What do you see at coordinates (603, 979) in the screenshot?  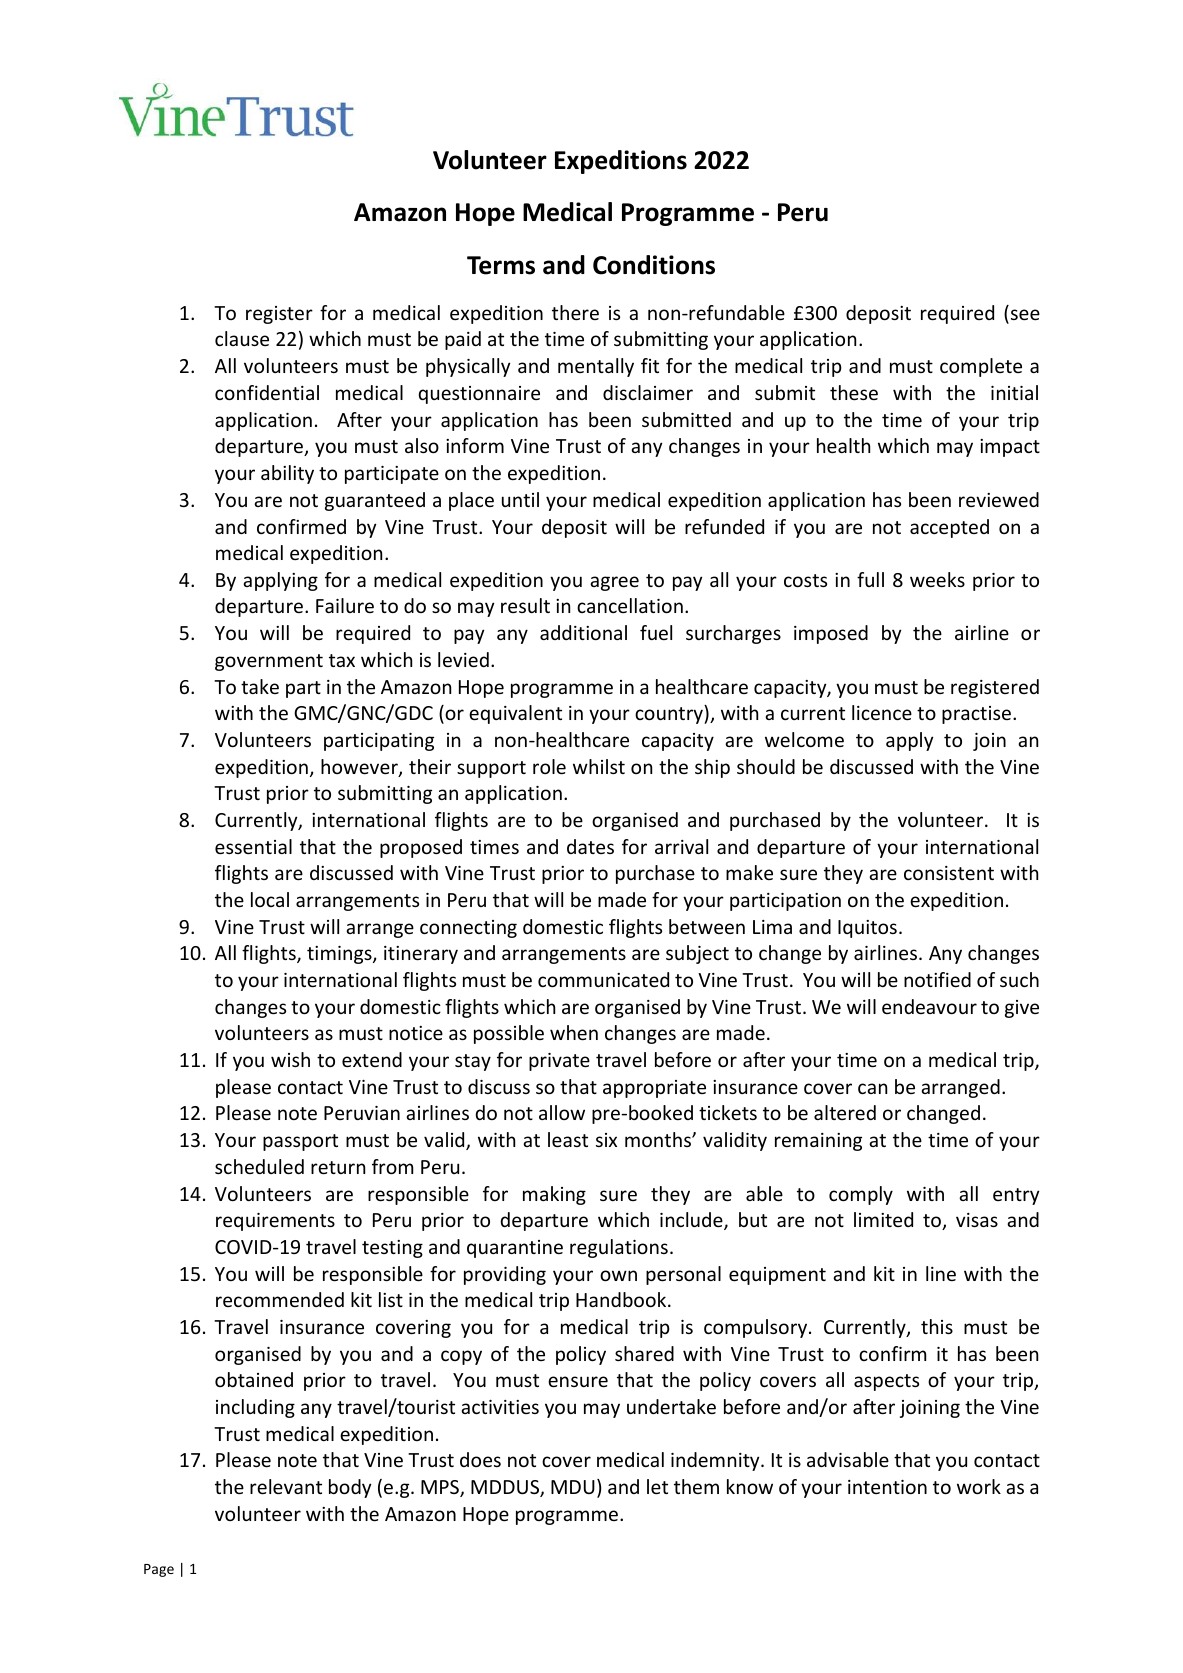 I see `communicated` at bounding box center [603, 979].
